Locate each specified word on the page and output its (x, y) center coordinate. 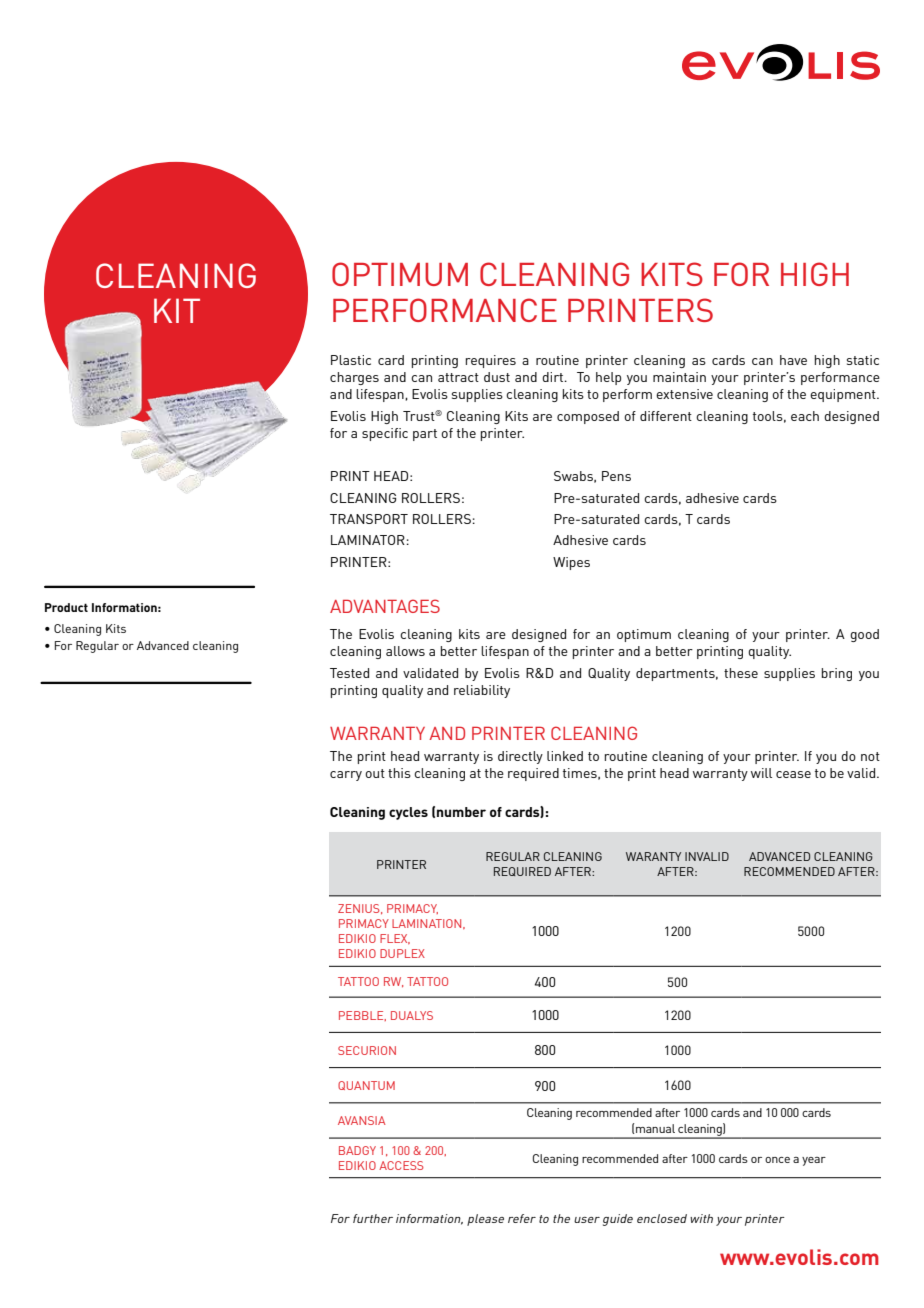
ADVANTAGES (385, 606)
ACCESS (401, 1165)
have (793, 360)
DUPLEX (402, 953)
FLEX (395, 939)
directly (520, 757)
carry (346, 776)
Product (66, 607)
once (777, 1160)
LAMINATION (428, 924)
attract (458, 377)
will (761, 773)
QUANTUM (366, 1085)
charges (354, 378)
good (864, 635)
